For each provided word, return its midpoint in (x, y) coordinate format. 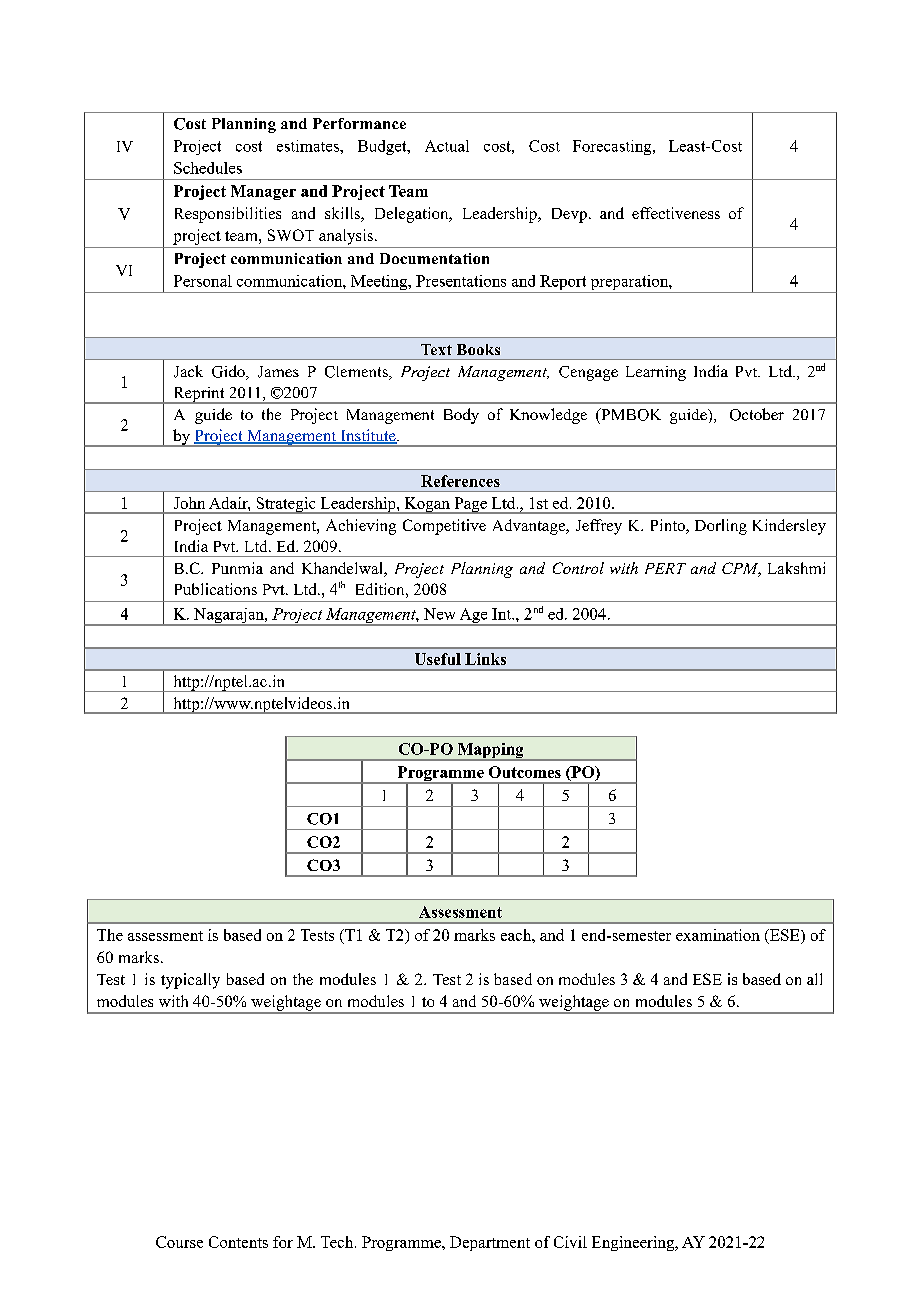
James (278, 372)
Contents (238, 1242)
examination (718, 935)
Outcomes (525, 772)
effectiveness (676, 213)
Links (485, 659)
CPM (741, 569)
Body (461, 416)
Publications (216, 589)
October (757, 414)
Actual (447, 146)
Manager (263, 192)
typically (190, 981)
